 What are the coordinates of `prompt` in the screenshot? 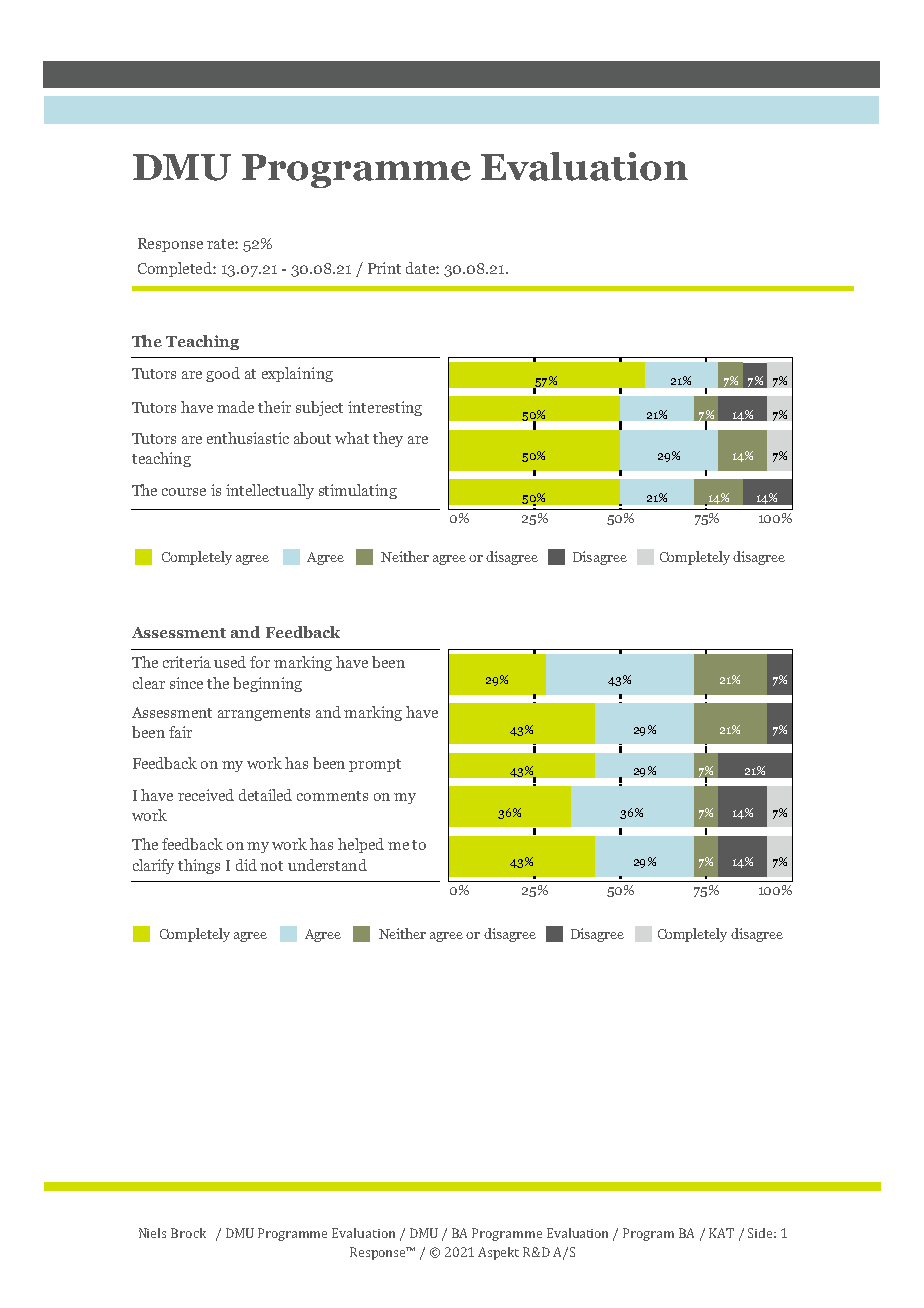 It's located at (375, 765).
